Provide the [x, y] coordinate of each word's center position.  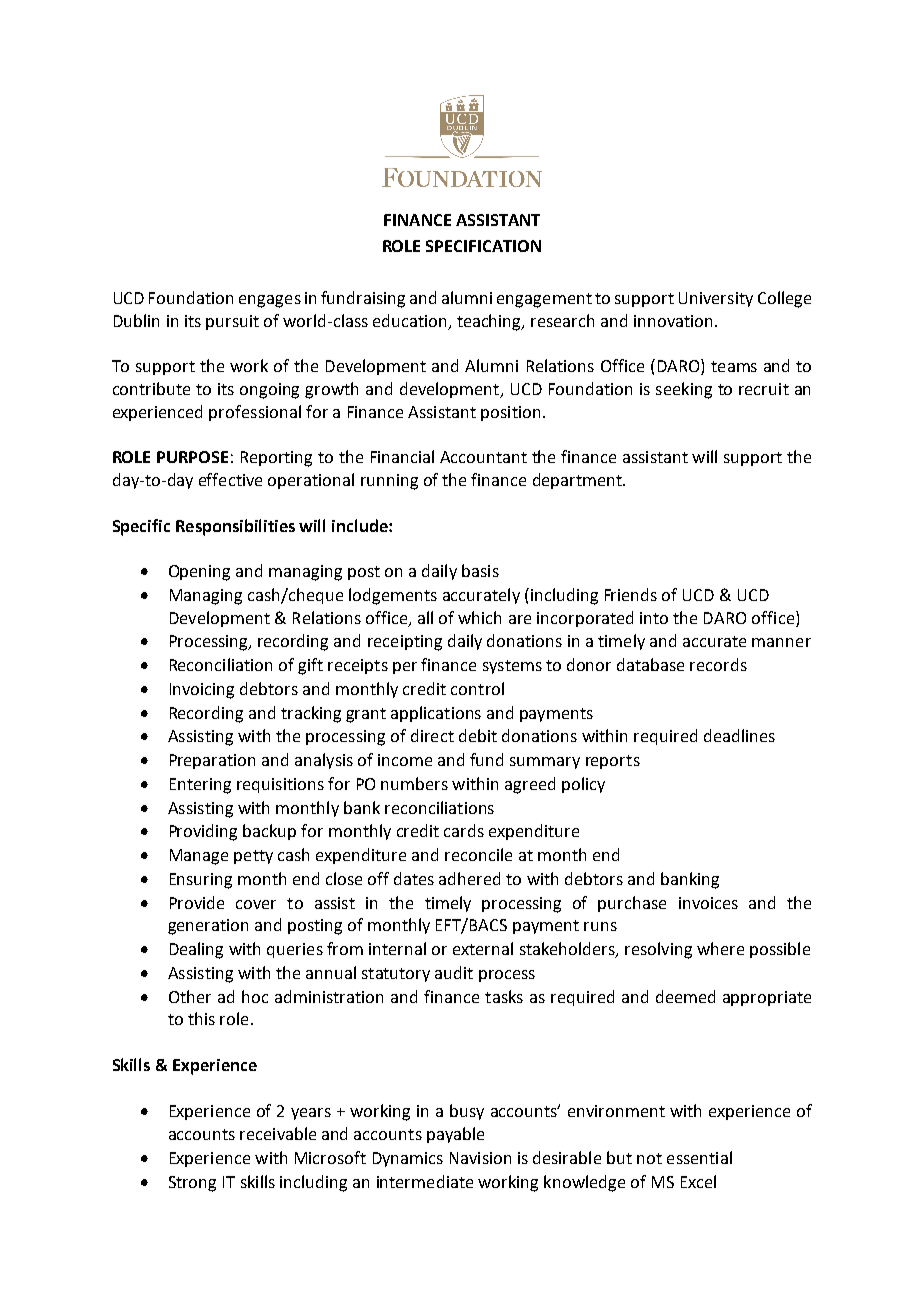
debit [478, 735]
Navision [480, 1158]
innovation [675, 321]
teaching [490, 322]
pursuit [232, 322]
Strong [192, 1184]
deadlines [739, 735]
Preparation [212, 761]
